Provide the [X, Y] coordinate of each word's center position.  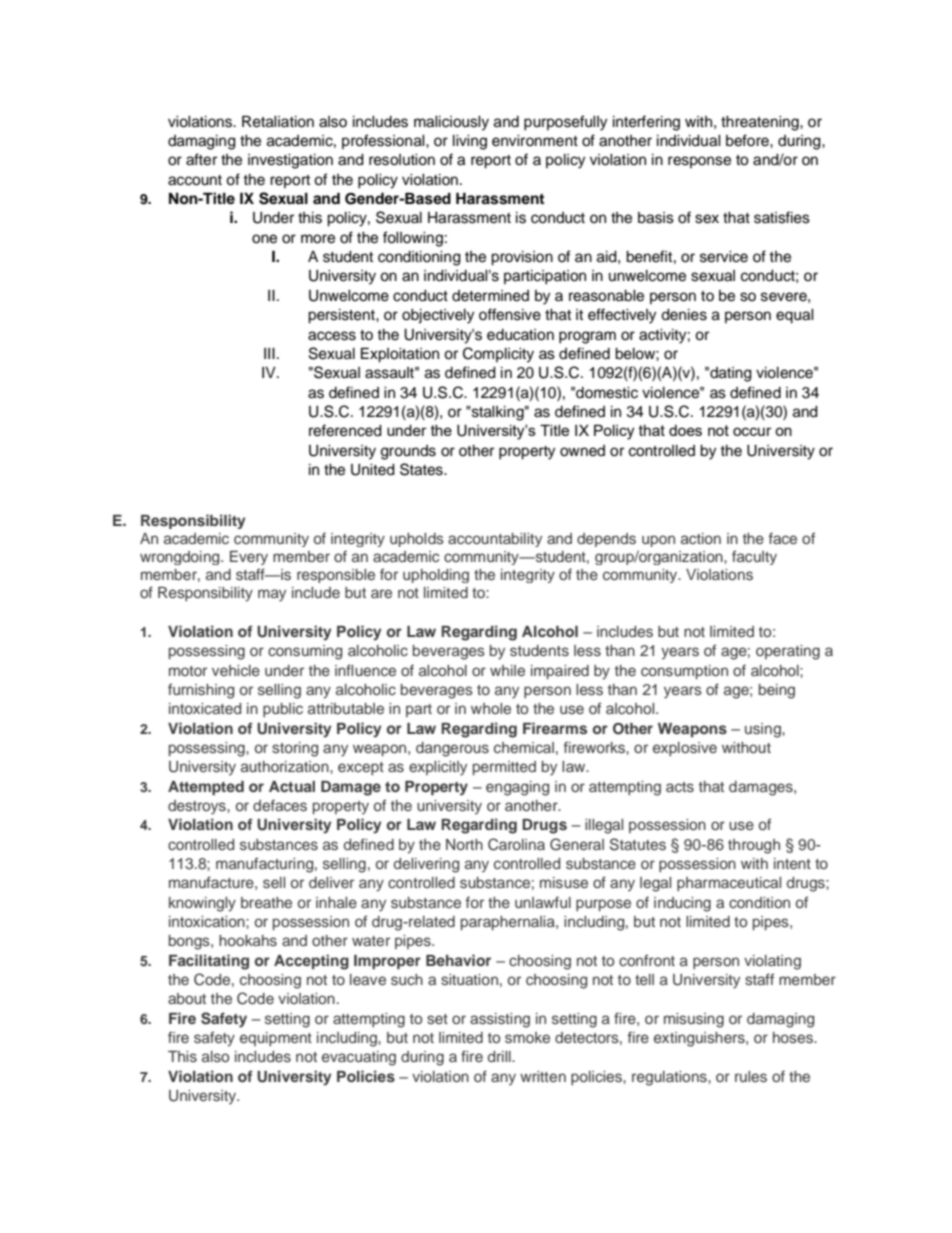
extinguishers [700, 1039]
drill [500, 1056]
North [464, 844]
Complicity [498, 355]
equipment [276, 1039]
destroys [198, 807]
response [699, 162]
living [470, 142]
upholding [436, 576]
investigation [290, 161]
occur [752, 431]
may [272, 595]
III [269, 353]
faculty [754, 557]
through [754, 846]
